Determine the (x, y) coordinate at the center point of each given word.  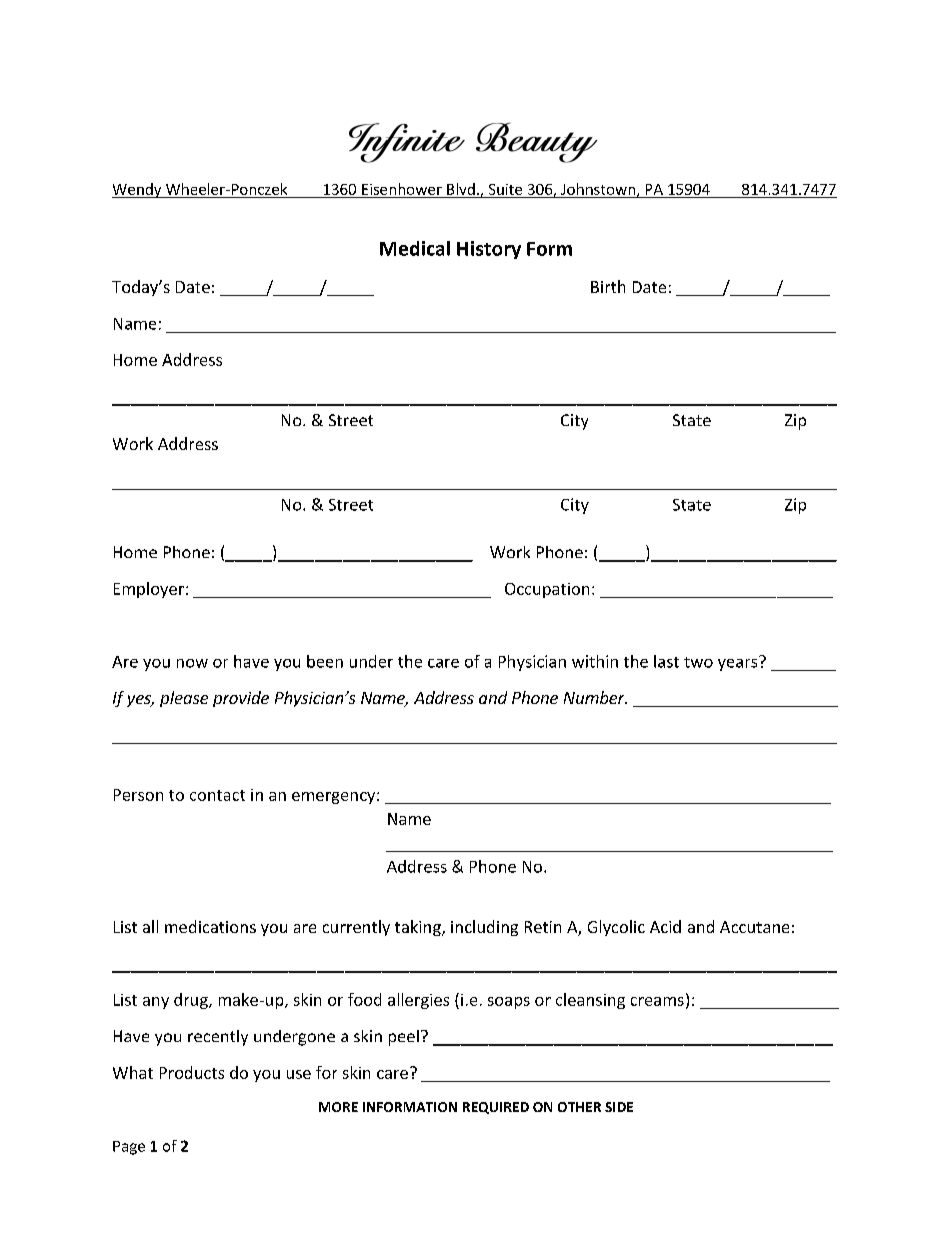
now (192, 663)
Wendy (138, 190)
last (666, 661)
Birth (608, 286)
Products (192, 1072)
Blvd (461, 189)
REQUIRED (496, 1108)
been (325, 661)
